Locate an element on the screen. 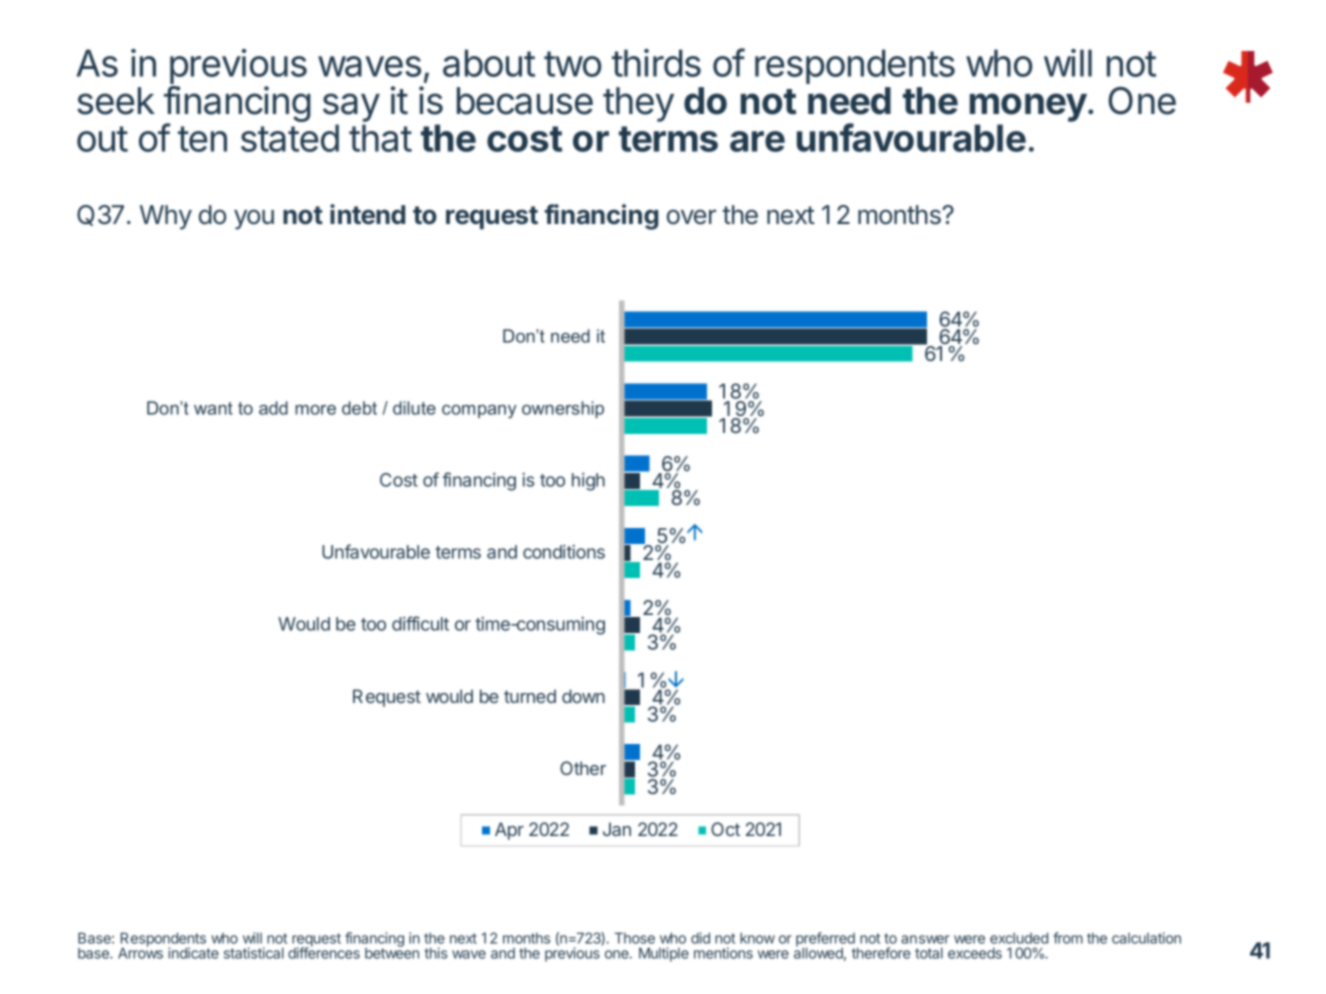 Image resolution: width=1326 pixels, height=994 pixels. Oct is located at coordinates (725, 829).
